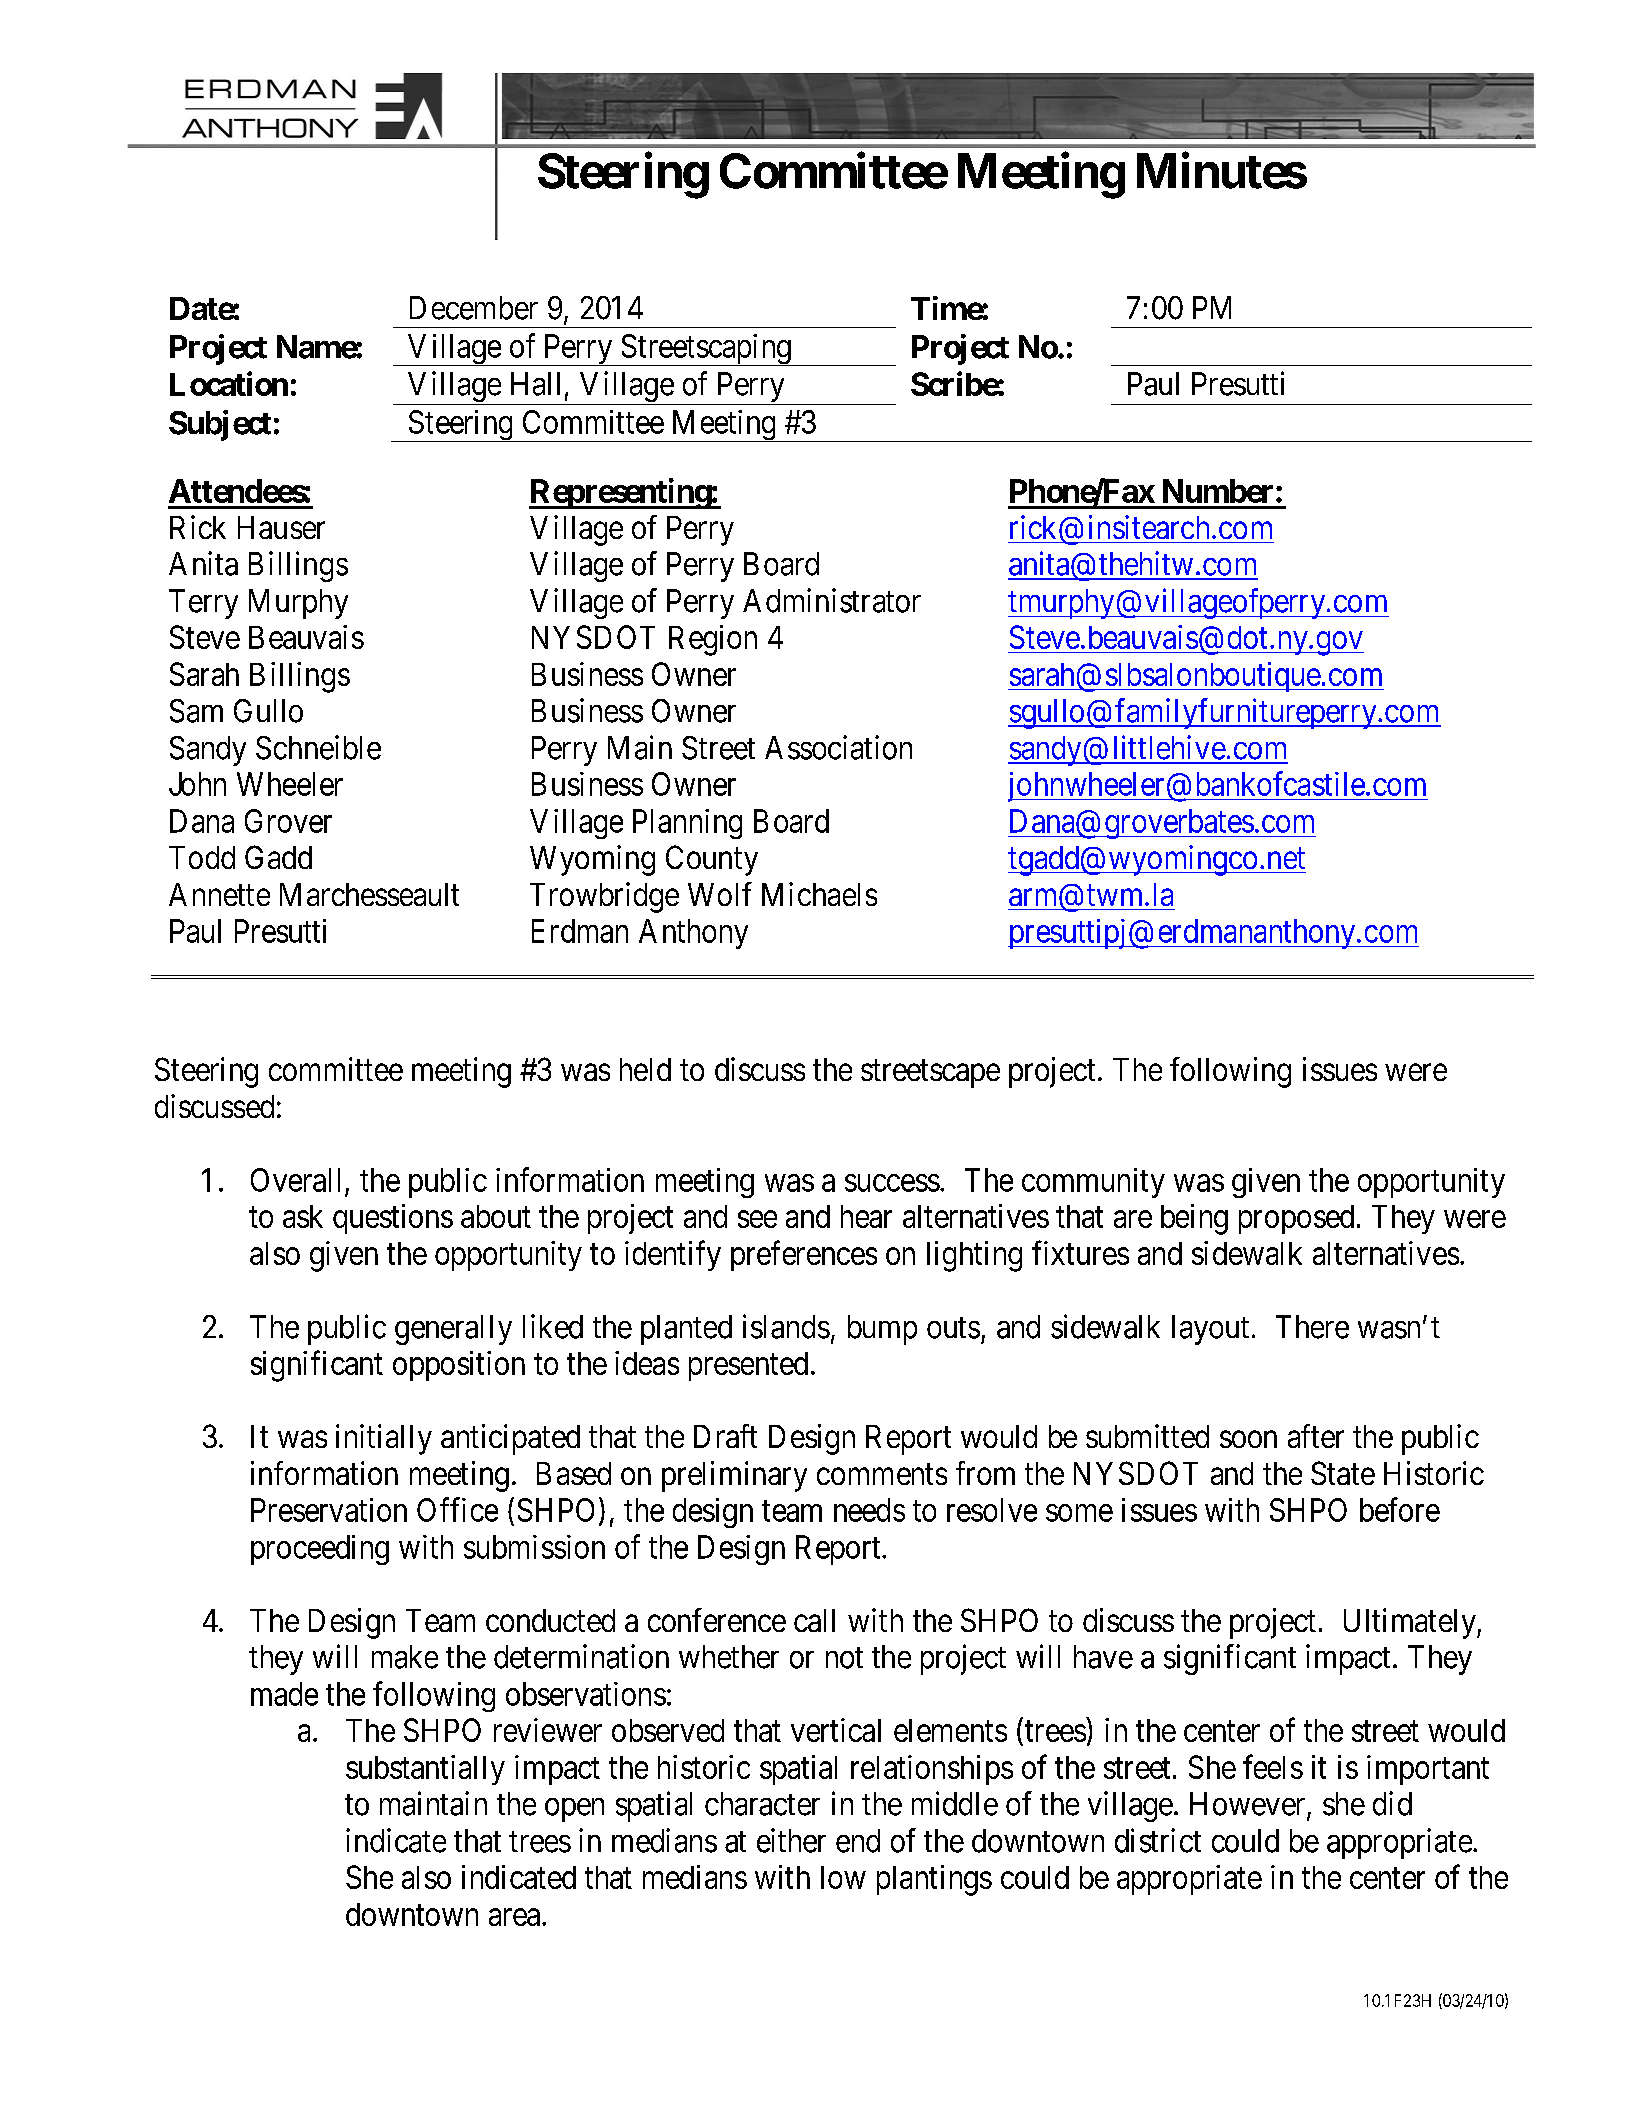  Describe the element at coordinates (196, 711) in the document. I see `Sam` at that location.
